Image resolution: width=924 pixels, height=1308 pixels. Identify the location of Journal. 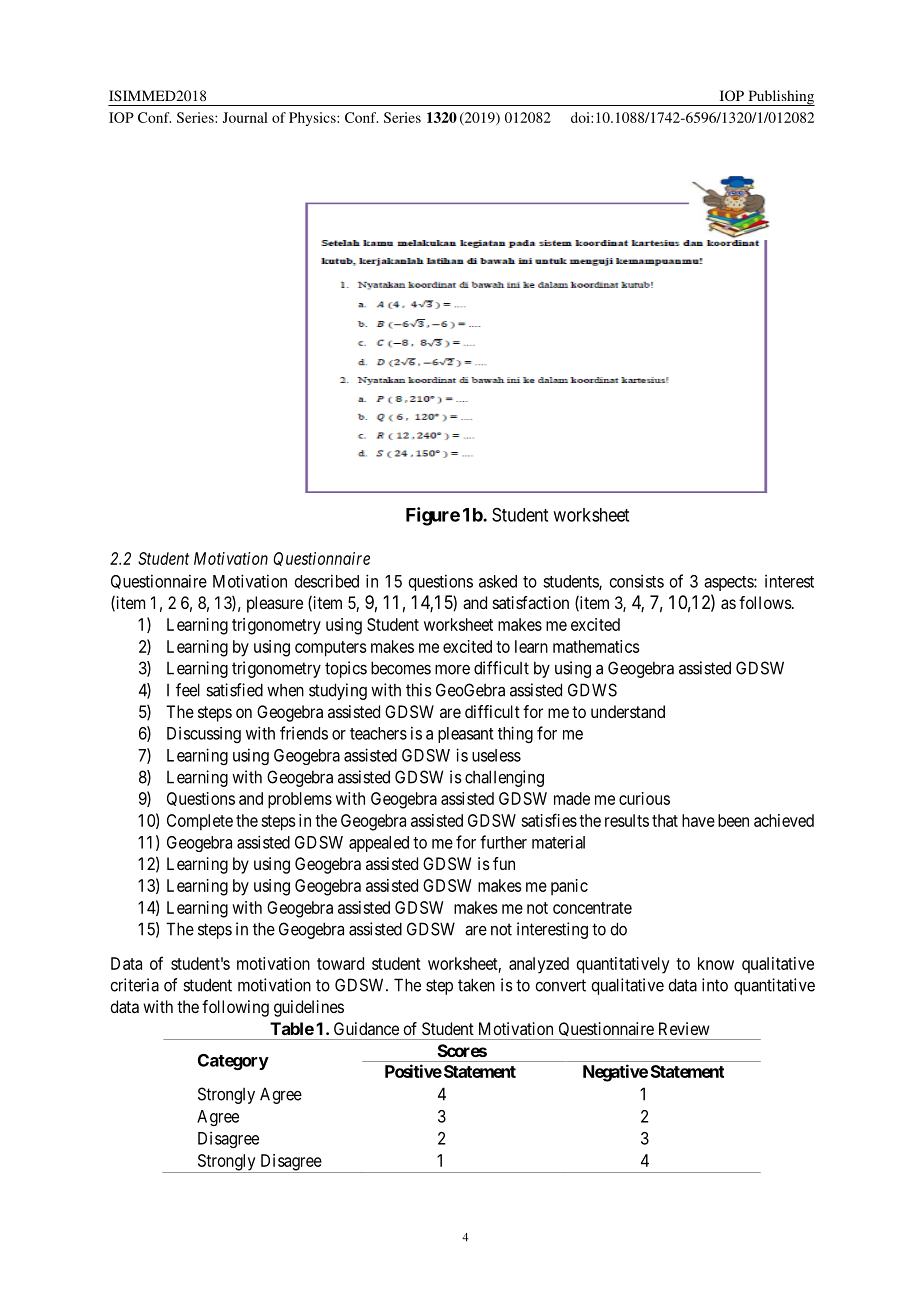
(245, 117).
